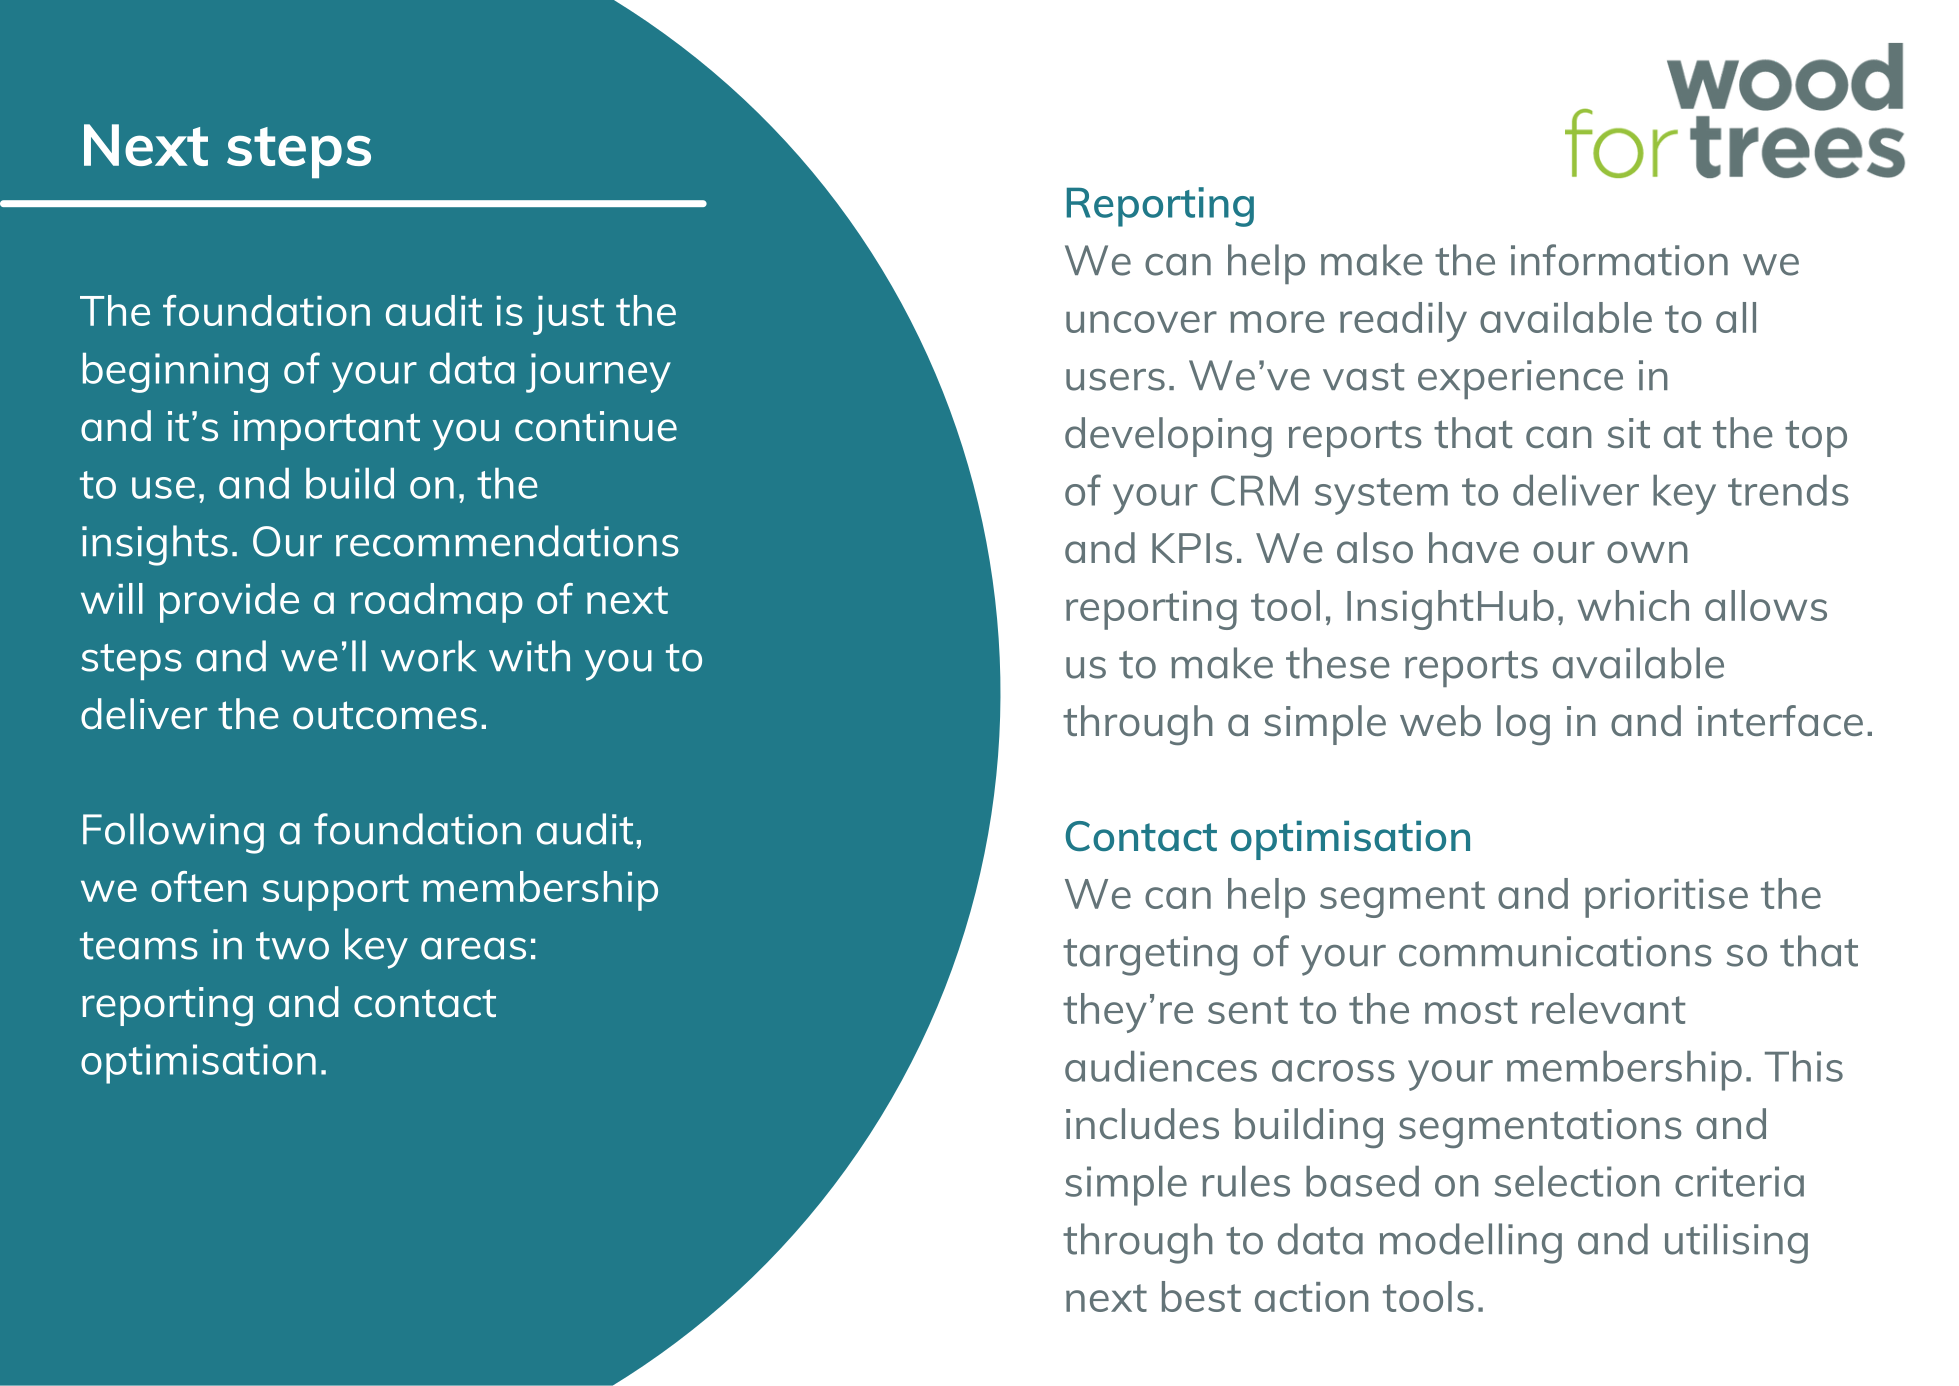 The height and width of the document is (1386, 1959). Describe the element at coordinates (1440, 720) in the document. I see `web` at that location.
